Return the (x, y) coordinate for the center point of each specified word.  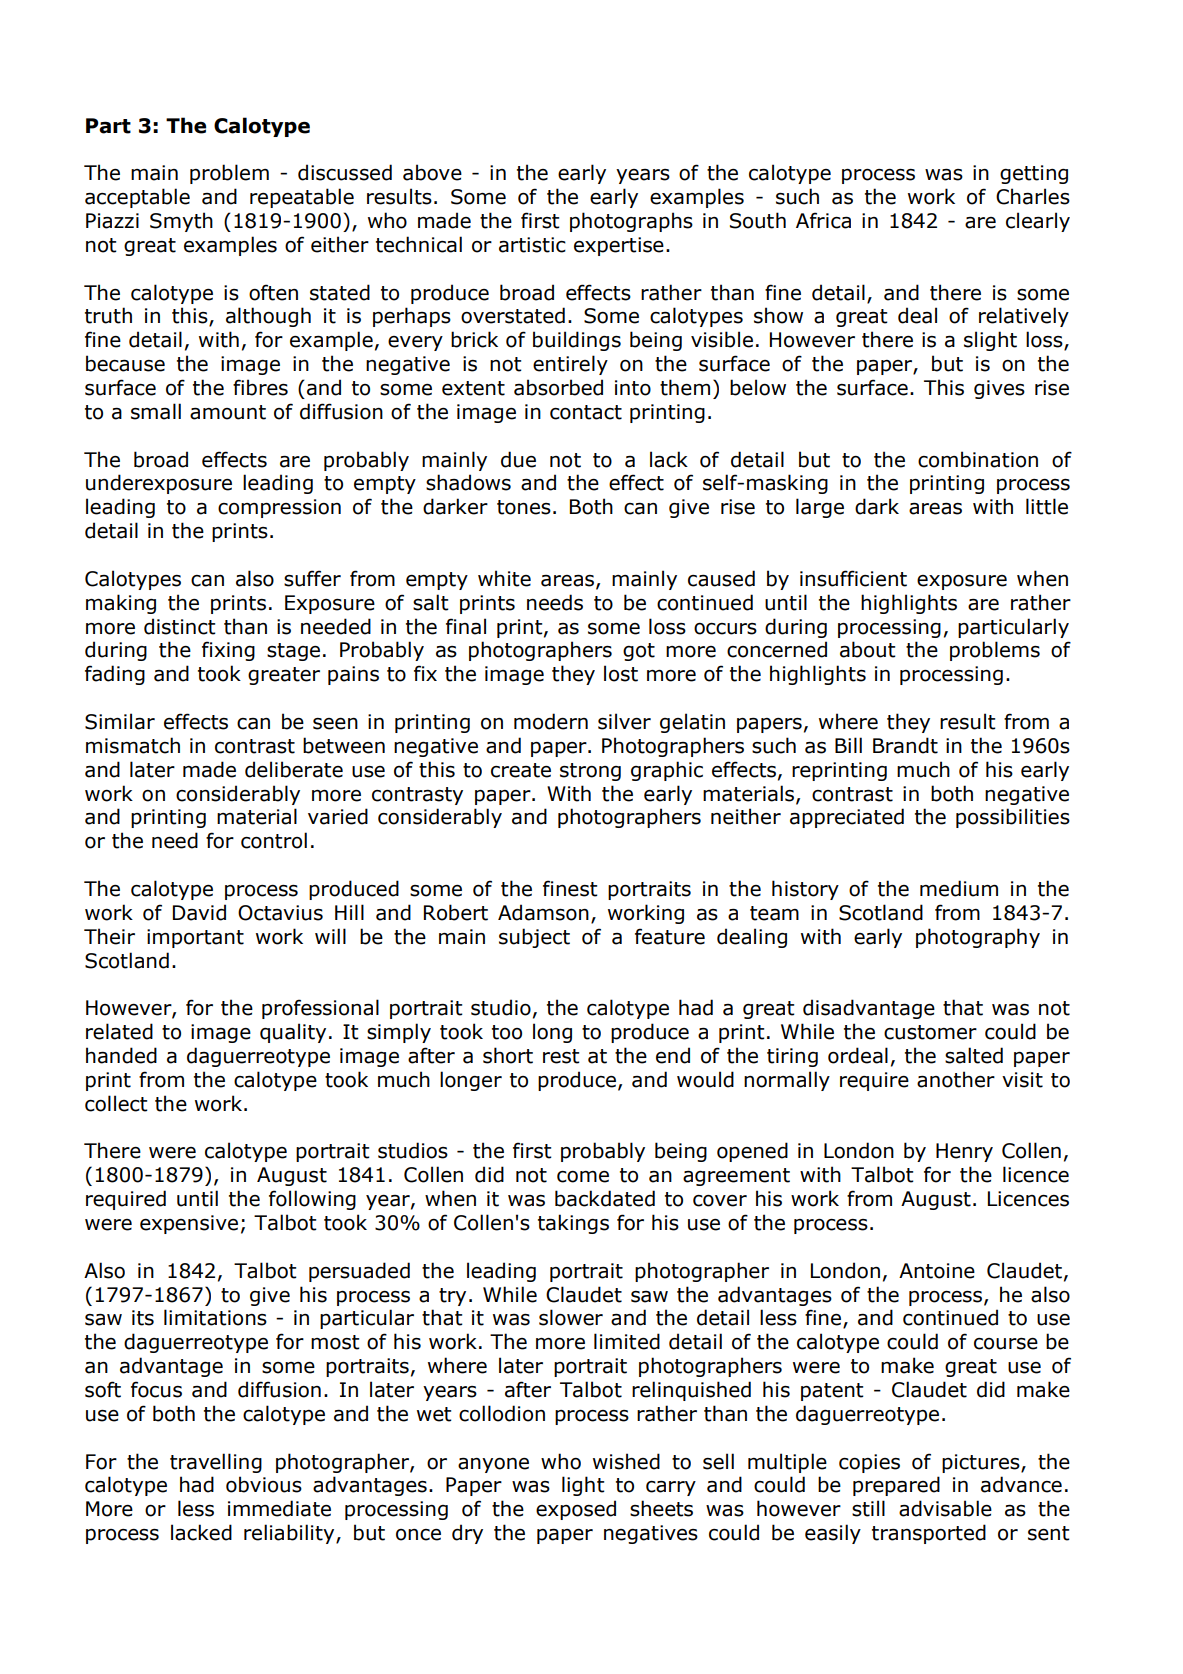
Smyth (181, 222)
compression (279, 508)
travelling (216, 1463)
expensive (189, 1224)
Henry (964, 1152)
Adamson (543, 912)
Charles (1033, 196)
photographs (631, 222)
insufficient (853, 578)
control (274, 840)
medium (959, 888)
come (583, 1177)
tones (524, 507)
